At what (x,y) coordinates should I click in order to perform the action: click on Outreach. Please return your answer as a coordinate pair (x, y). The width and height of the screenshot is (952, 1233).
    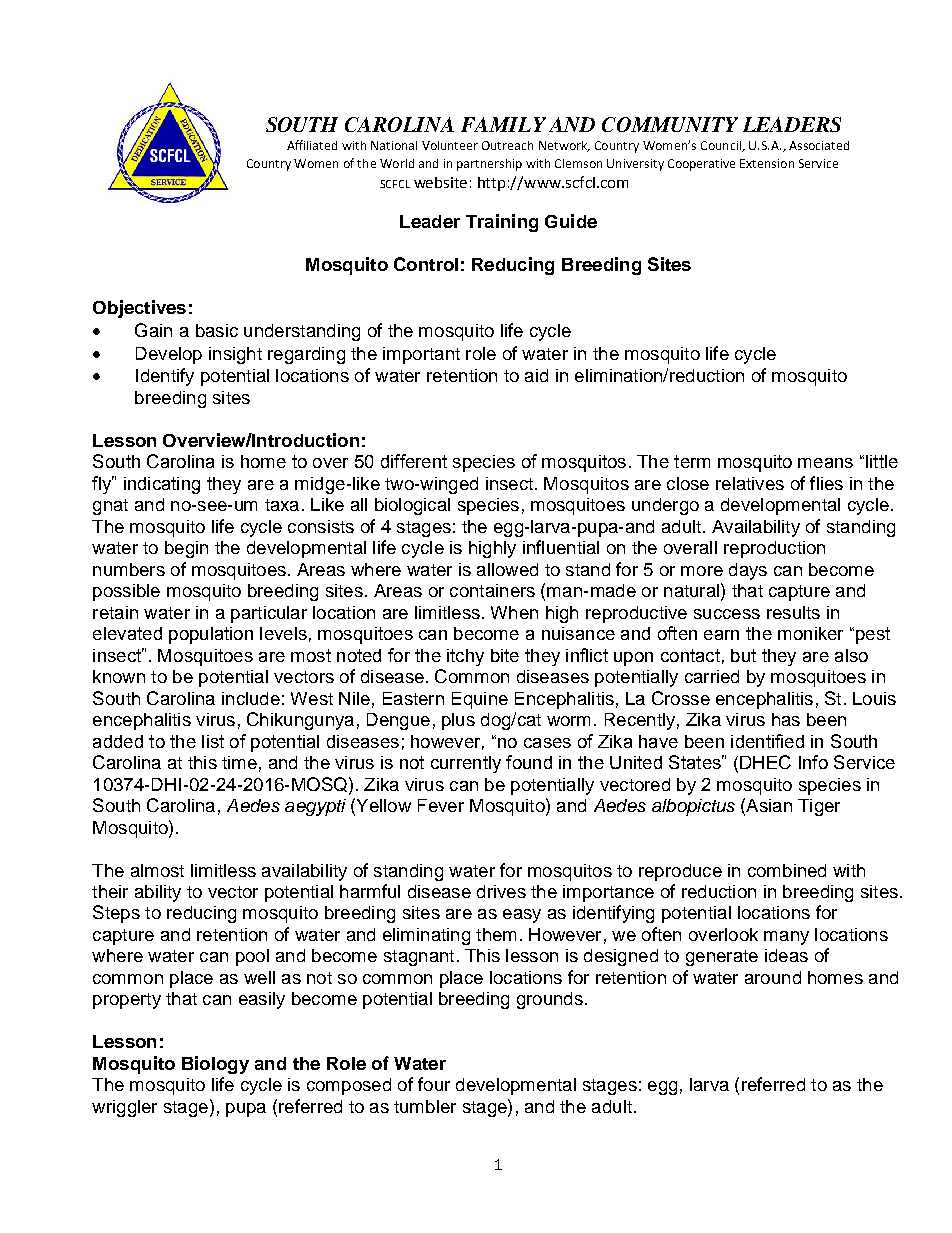
    Looking at the image, I should click on (507, 145).
